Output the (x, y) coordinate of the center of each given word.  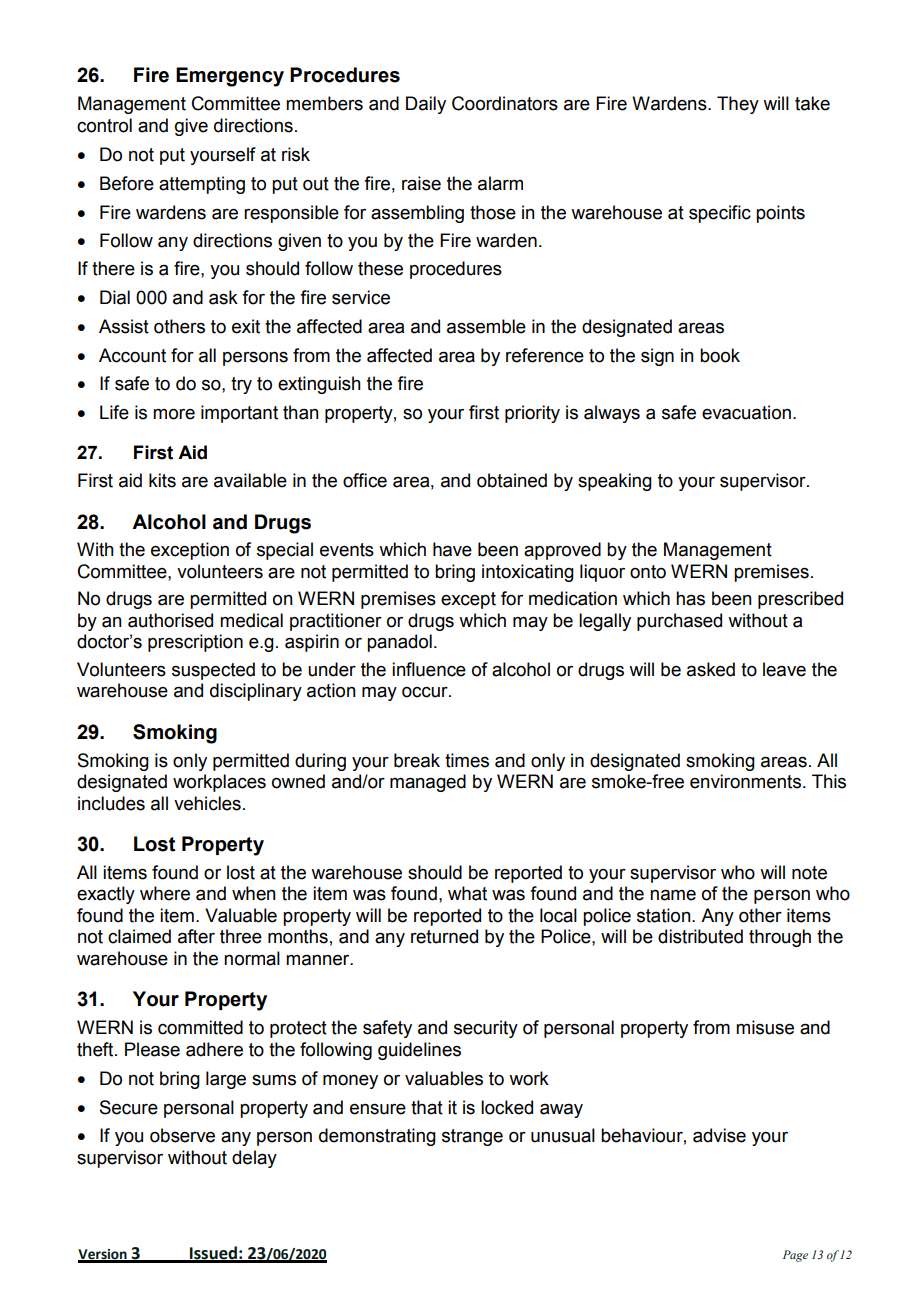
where (165, 893)
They (738, 105)
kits (162, 480)
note (809, 873)
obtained (512, 480)
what (467, 893)
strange (472, 1137)
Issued (213, 1254)
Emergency (230, 77)
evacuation (746, 412)
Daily (426, 105)
